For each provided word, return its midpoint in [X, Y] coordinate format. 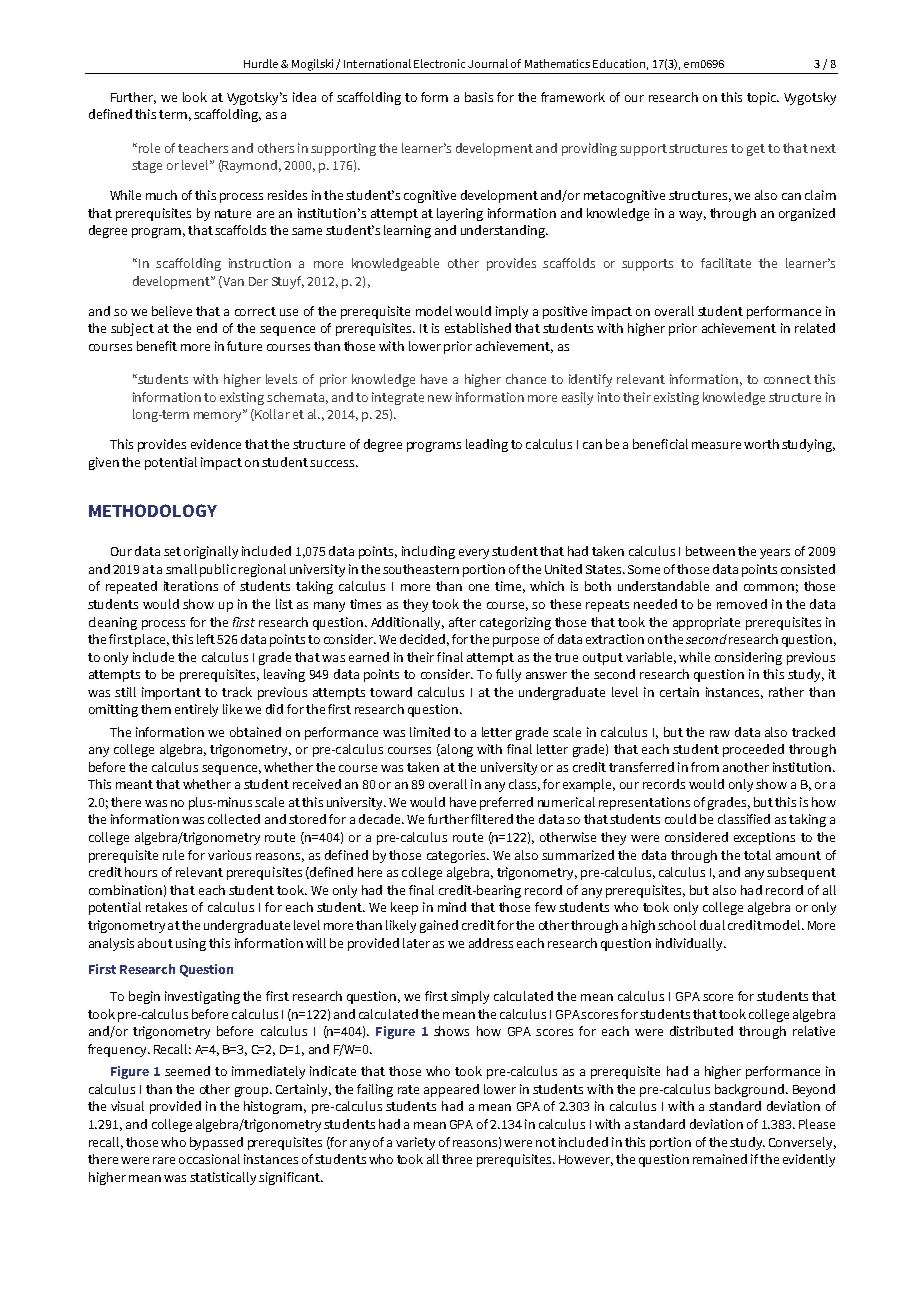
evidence [216, 444]
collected [234, 819]
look [195, 97]
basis [479, 97]
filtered [492, 819]
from [705, 767]
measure [716, 445]
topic [763, 98]
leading [487, 445]
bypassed [216, 1143]
